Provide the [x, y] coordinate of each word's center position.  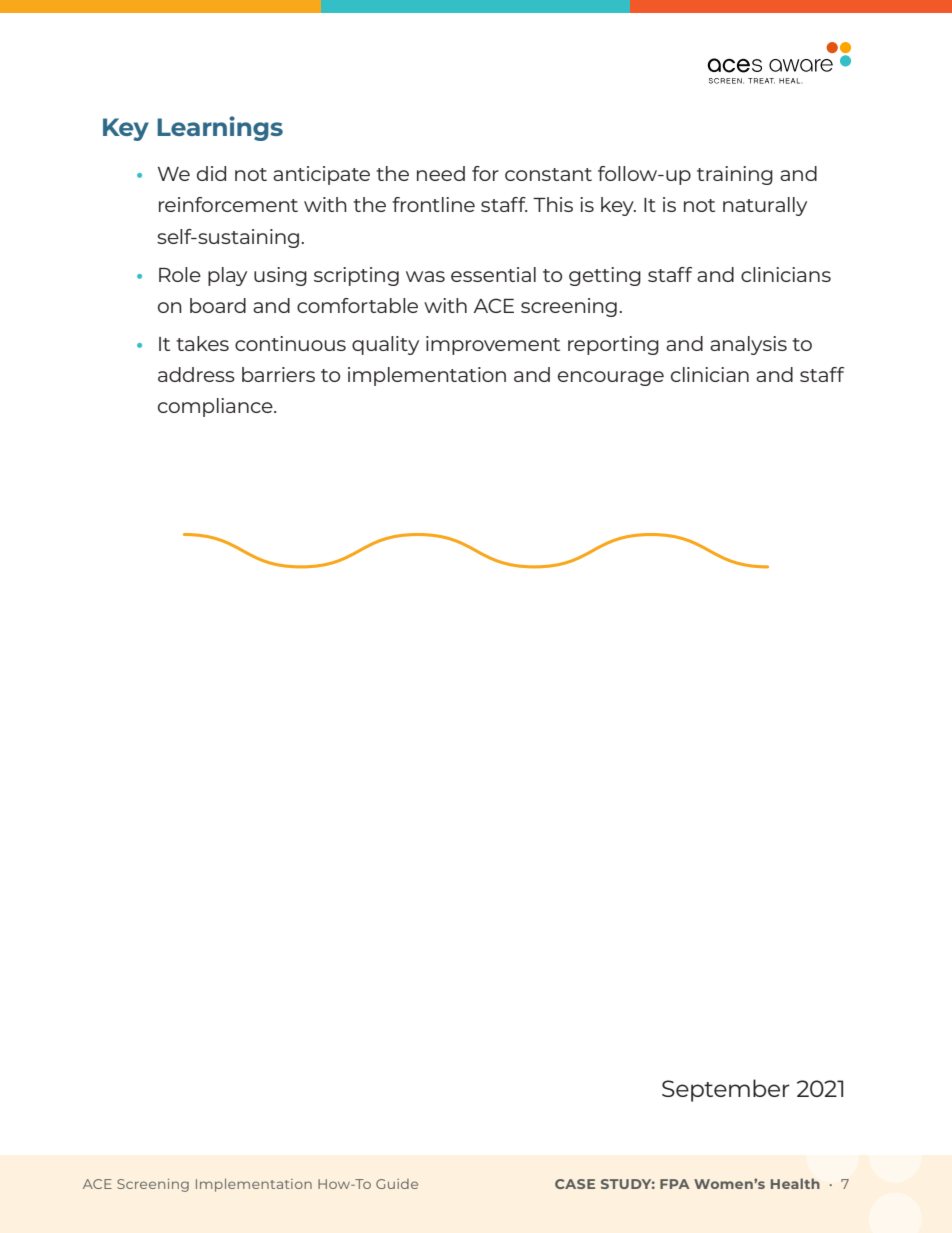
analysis [748, 345]
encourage [611, 378]
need [441, 173]
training [735, 175]
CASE [575, 1184]
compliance [216, 407]
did [211, 173]
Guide [397, 1184]
